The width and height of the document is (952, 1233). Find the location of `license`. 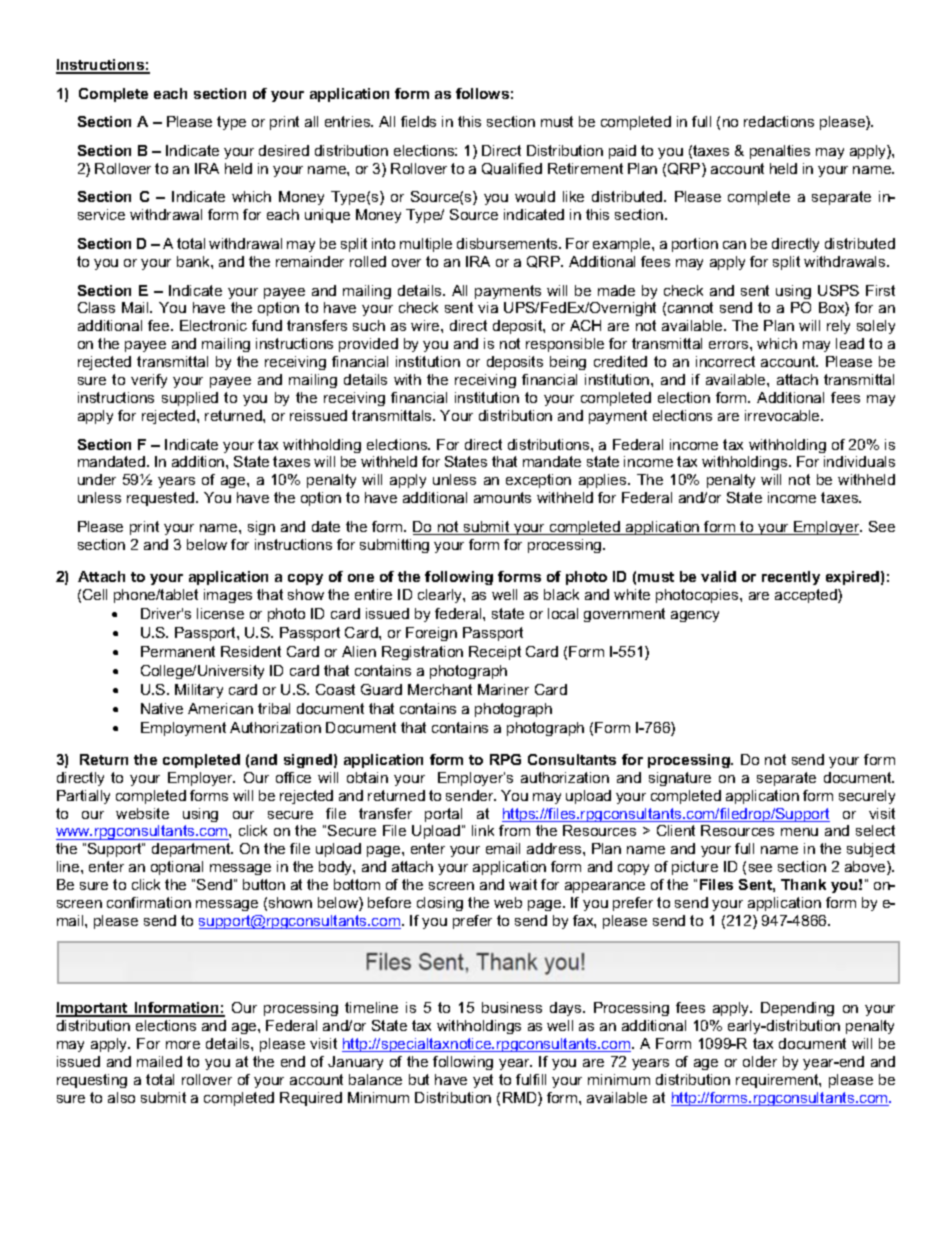

license is located at coordinates (220, 613).
